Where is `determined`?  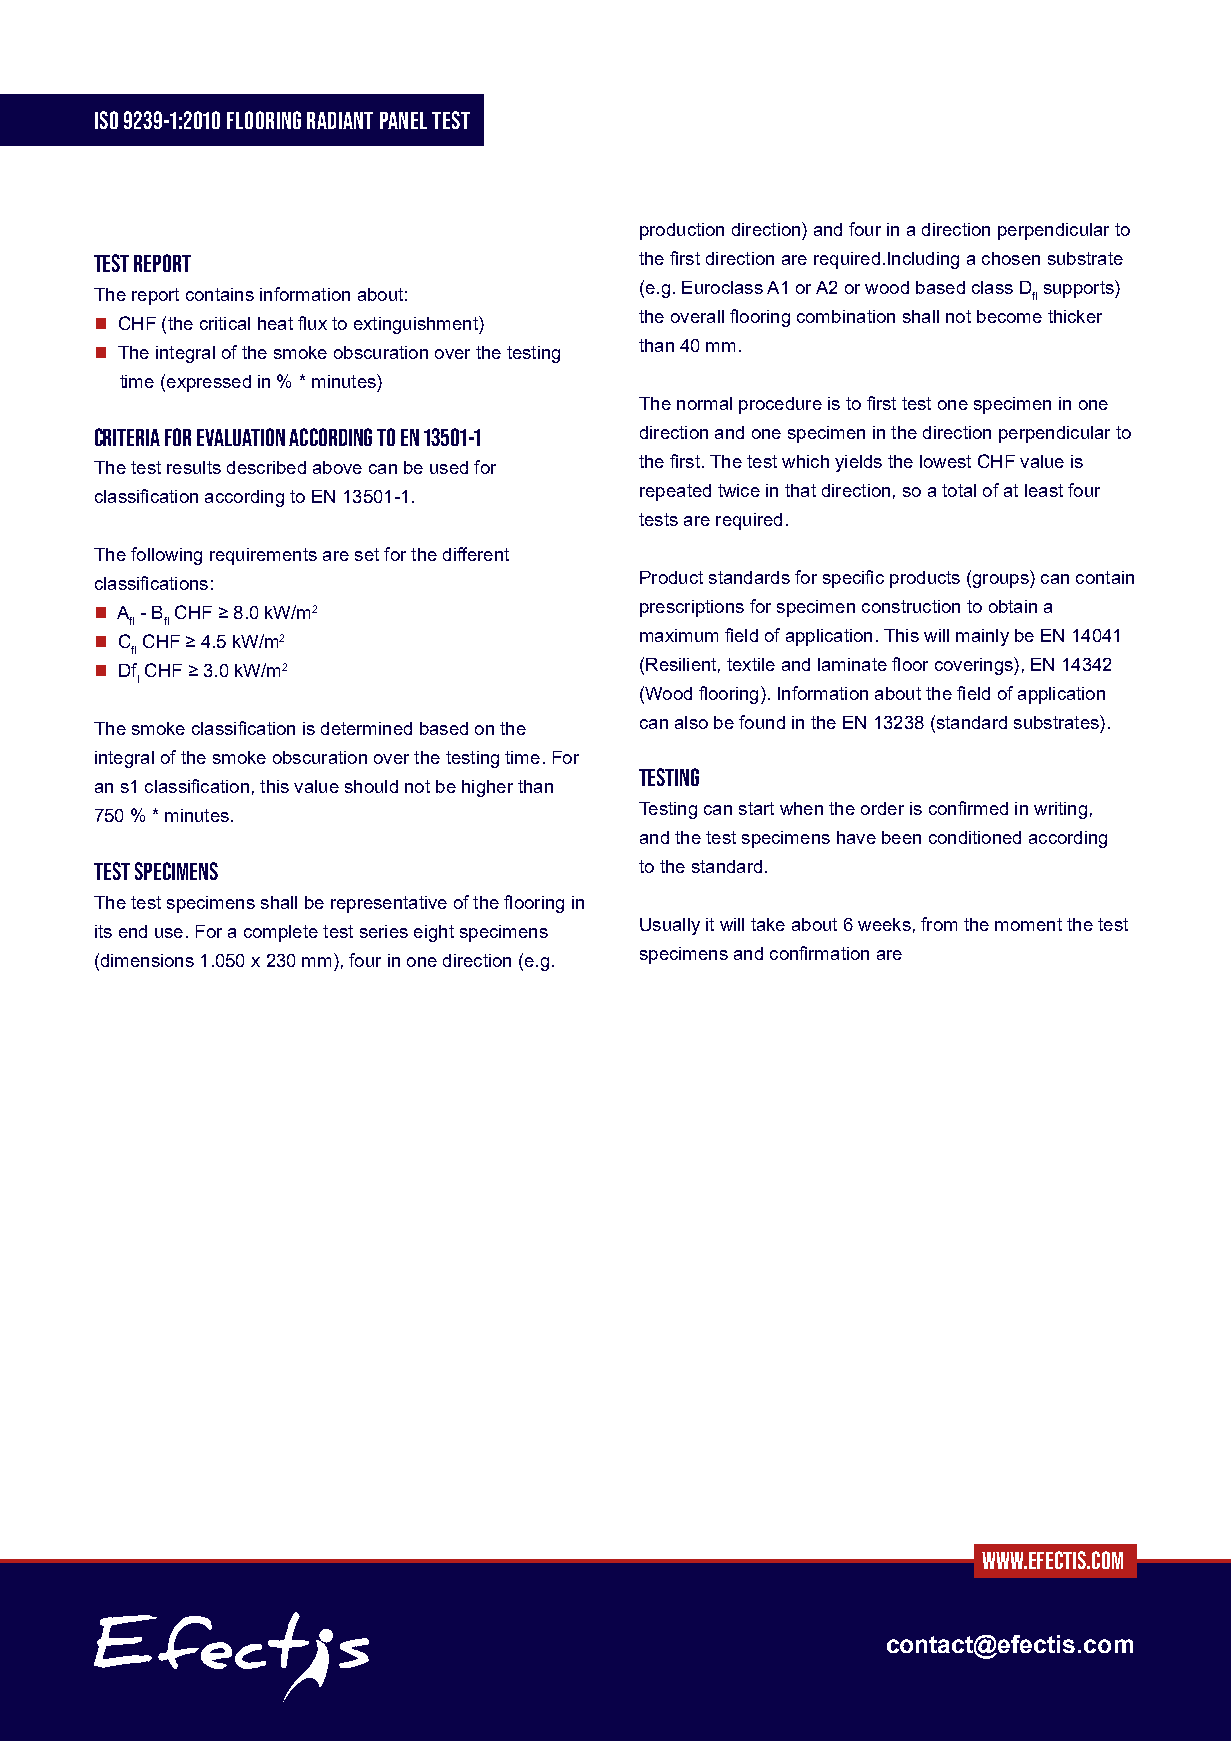 determined is located at coordinates (366, 728).
